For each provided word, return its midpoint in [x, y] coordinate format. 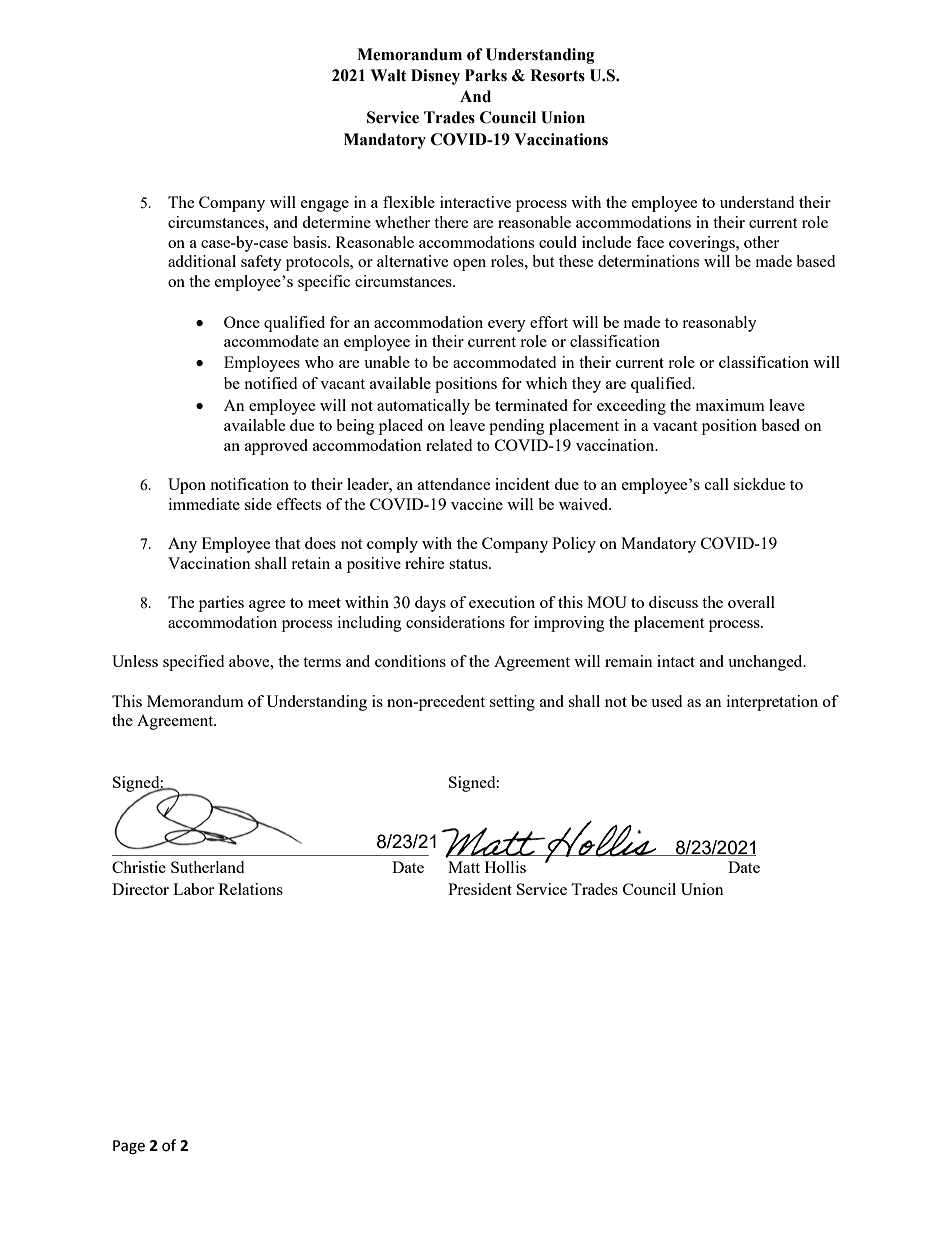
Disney [435, 77]
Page [129, 1147]
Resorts [557, 75]
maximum [730, 405]
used [666, 701]
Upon [187, 486]
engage [325, 206]
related [449, 445]
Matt [464, 867]
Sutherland [207, 867]
